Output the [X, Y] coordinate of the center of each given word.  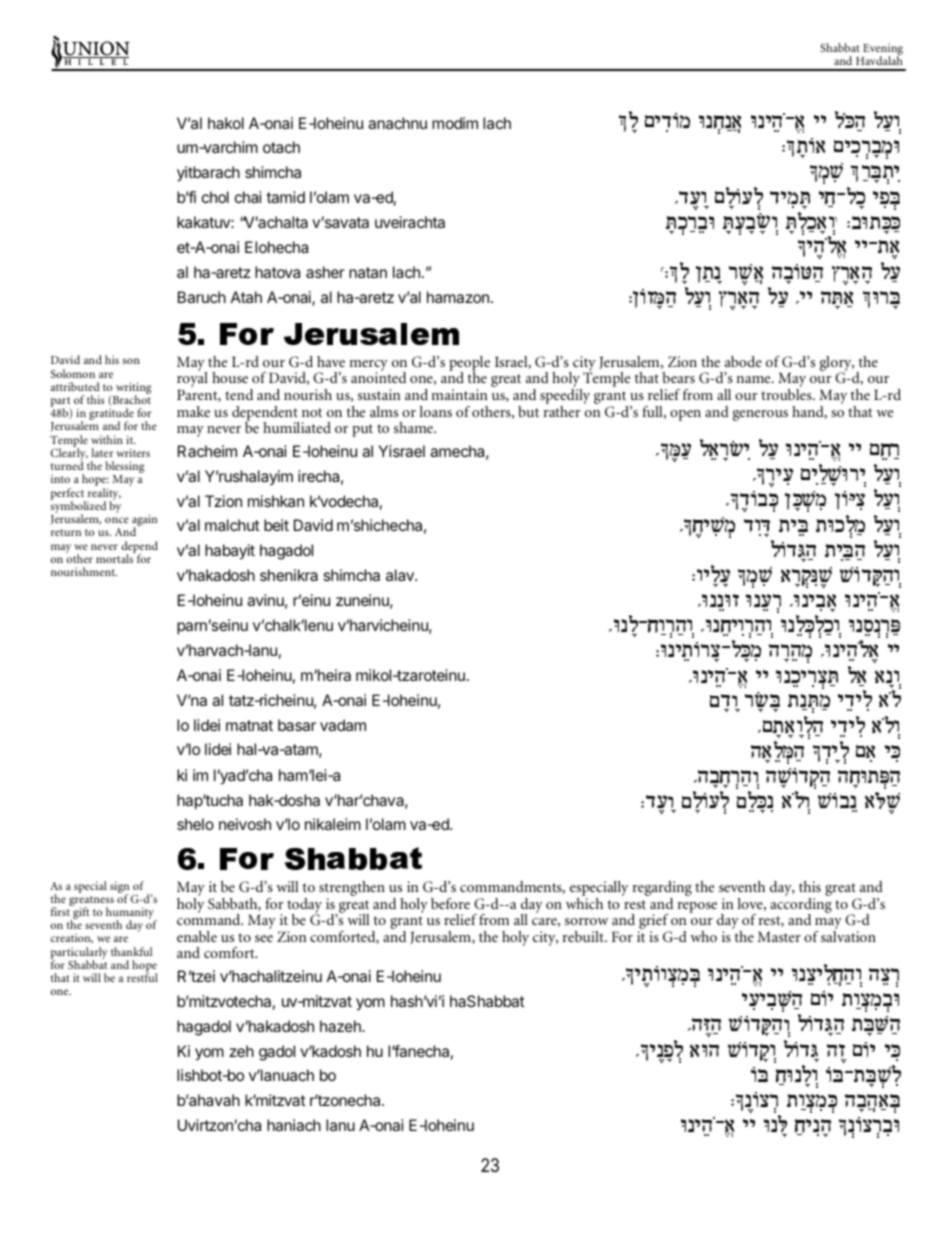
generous [760, 415]
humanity [131, 914]
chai [248, 197]
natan [368, 272]
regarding [662, 890]
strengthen [352, 890]
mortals [116, 557]
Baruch [202, 297]
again [144, 521]
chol [215, 197]
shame [414, 427]
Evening [882, 51]
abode [743, 361]
